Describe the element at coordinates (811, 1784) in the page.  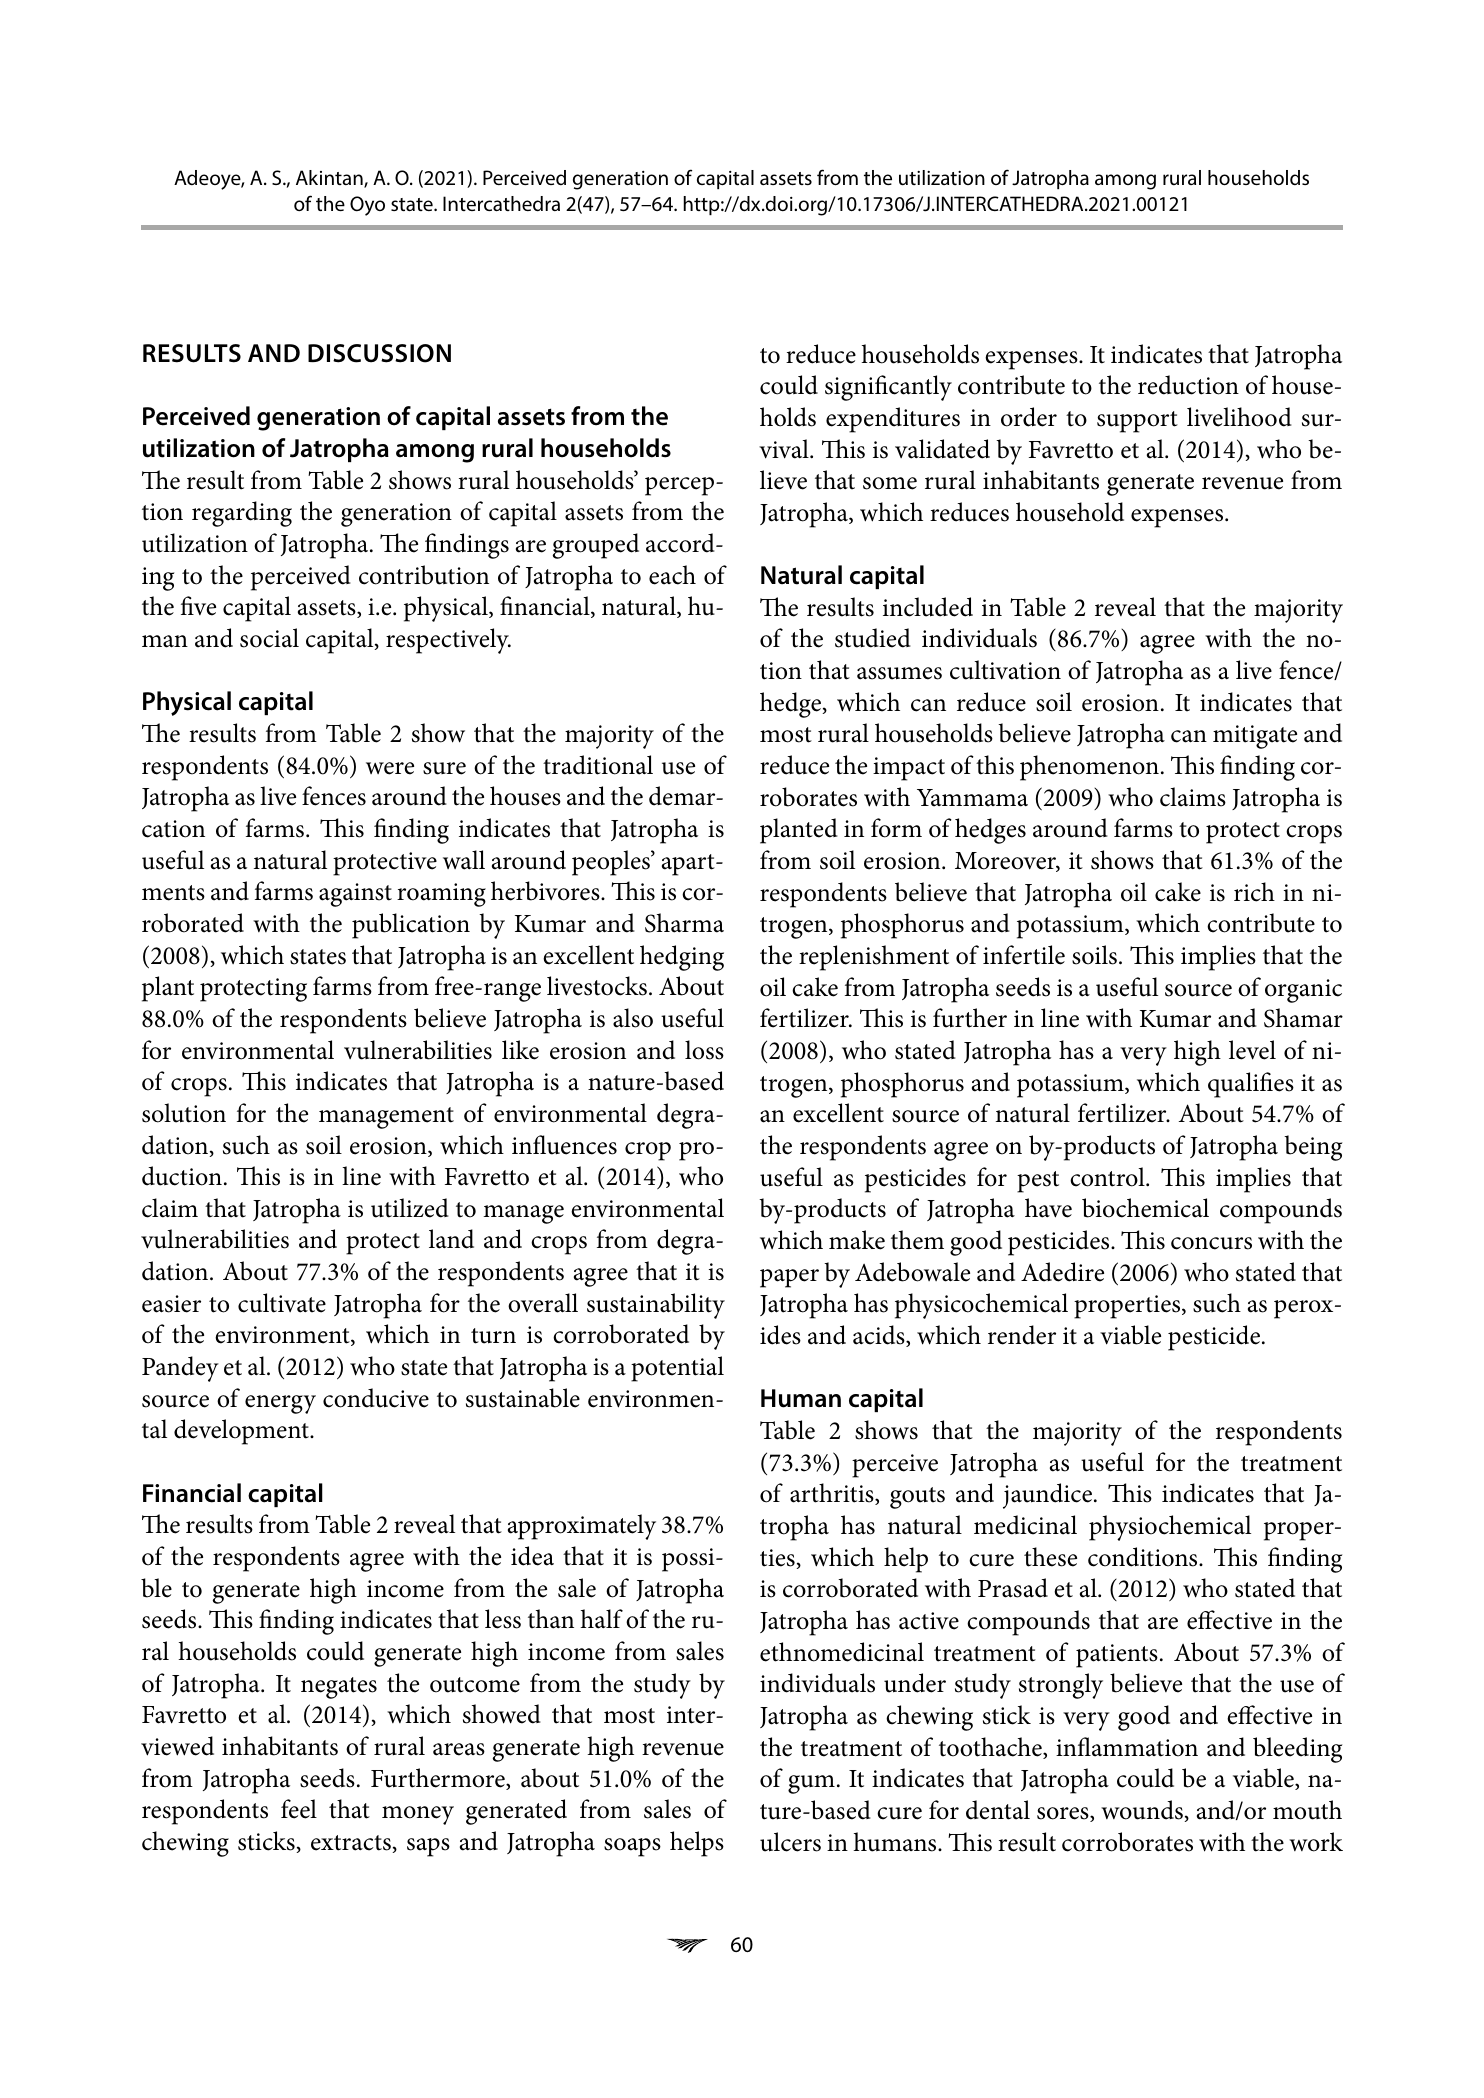
I see `gum` at that location.
